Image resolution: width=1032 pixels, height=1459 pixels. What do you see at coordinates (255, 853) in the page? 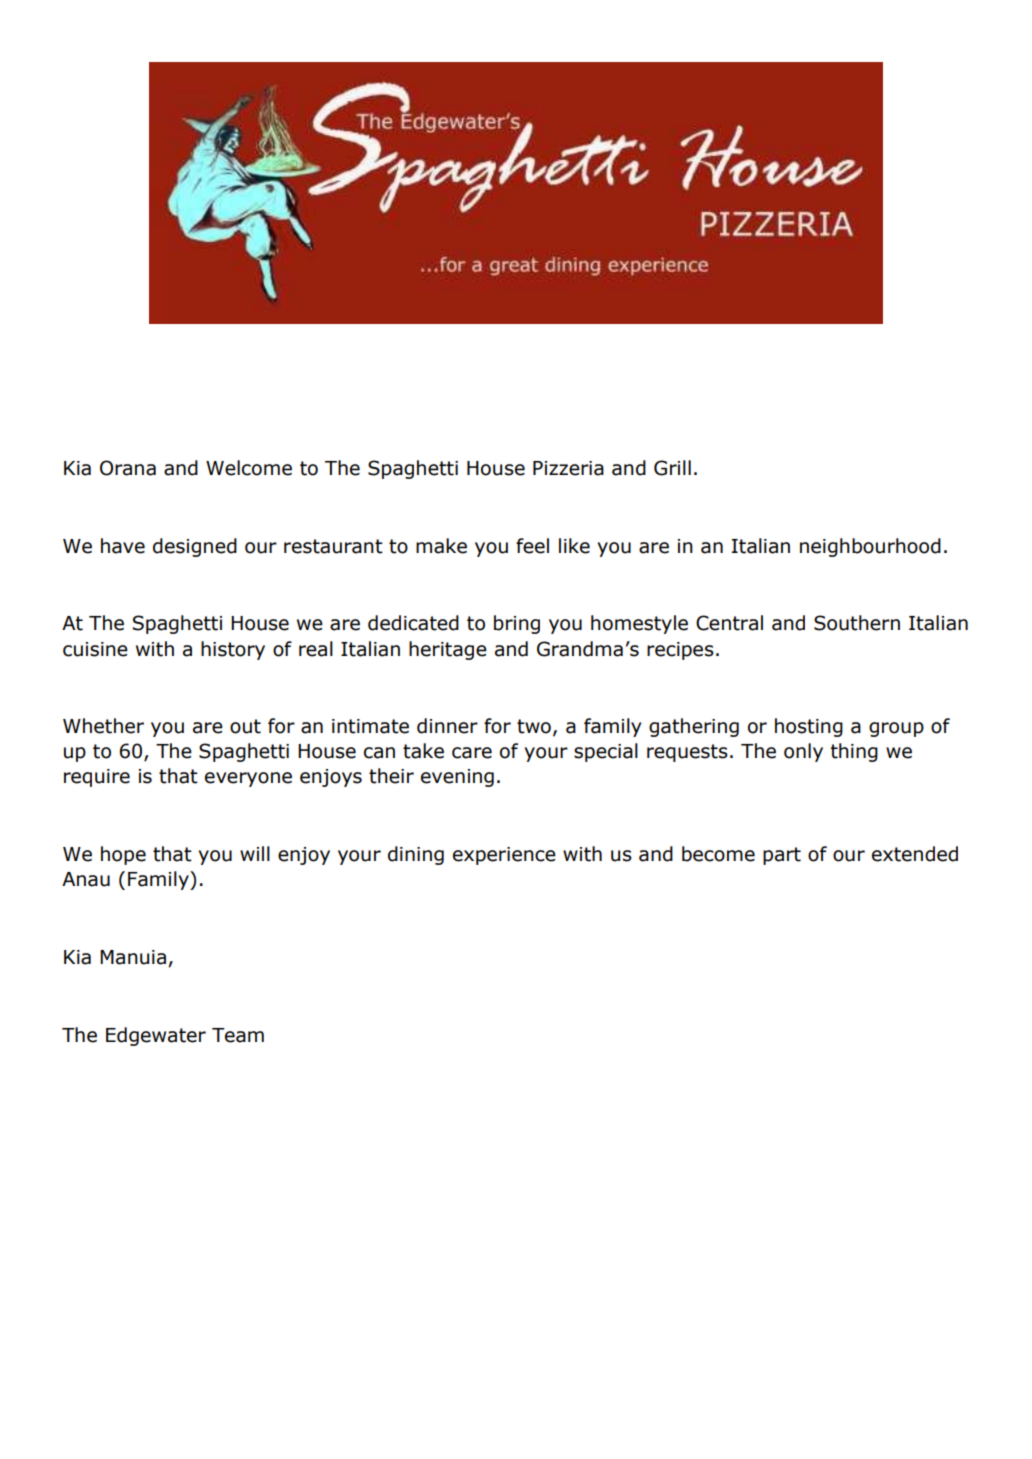
I see `will` at bounding box center [255, 853].
